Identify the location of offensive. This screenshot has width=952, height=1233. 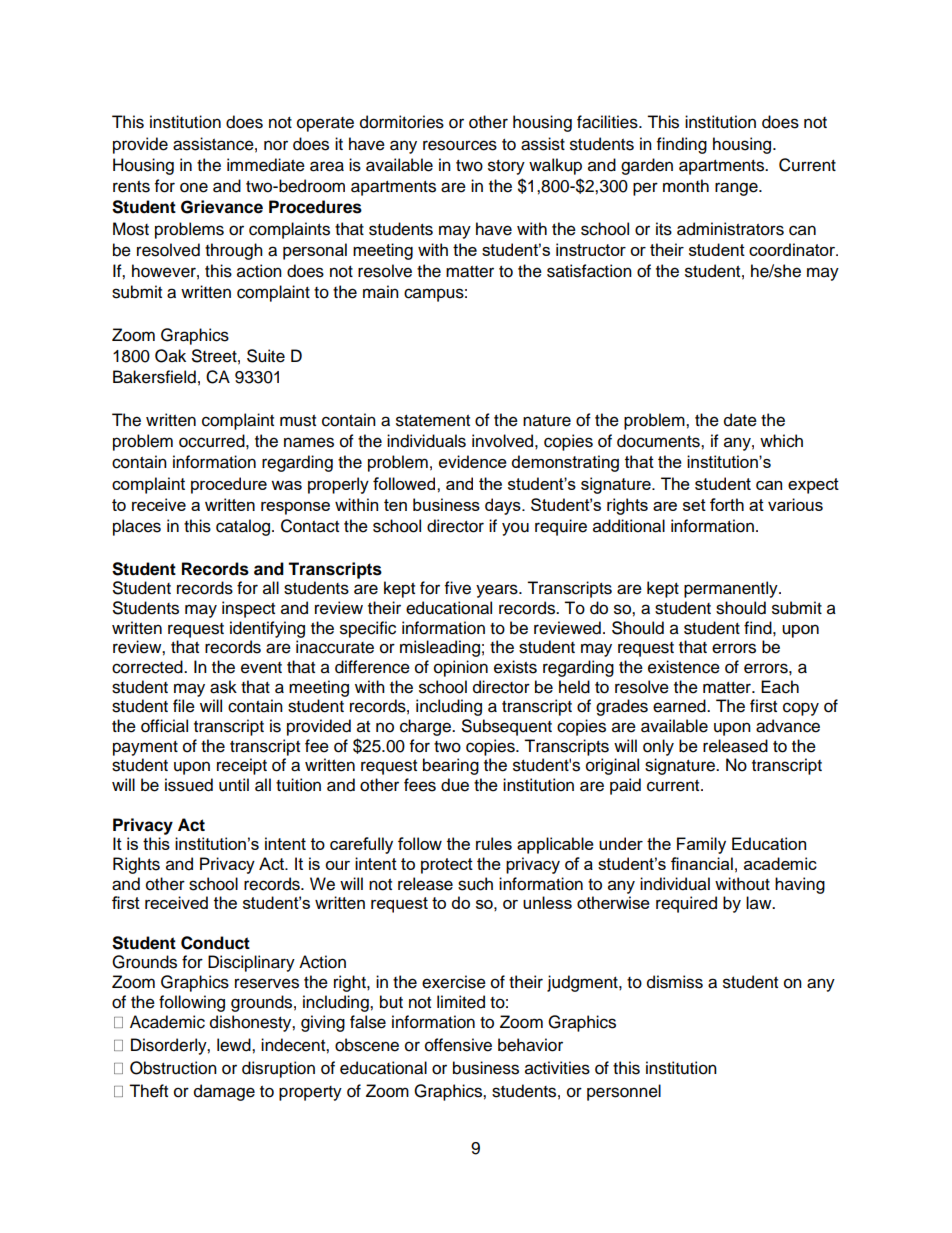
(458, 1045).
